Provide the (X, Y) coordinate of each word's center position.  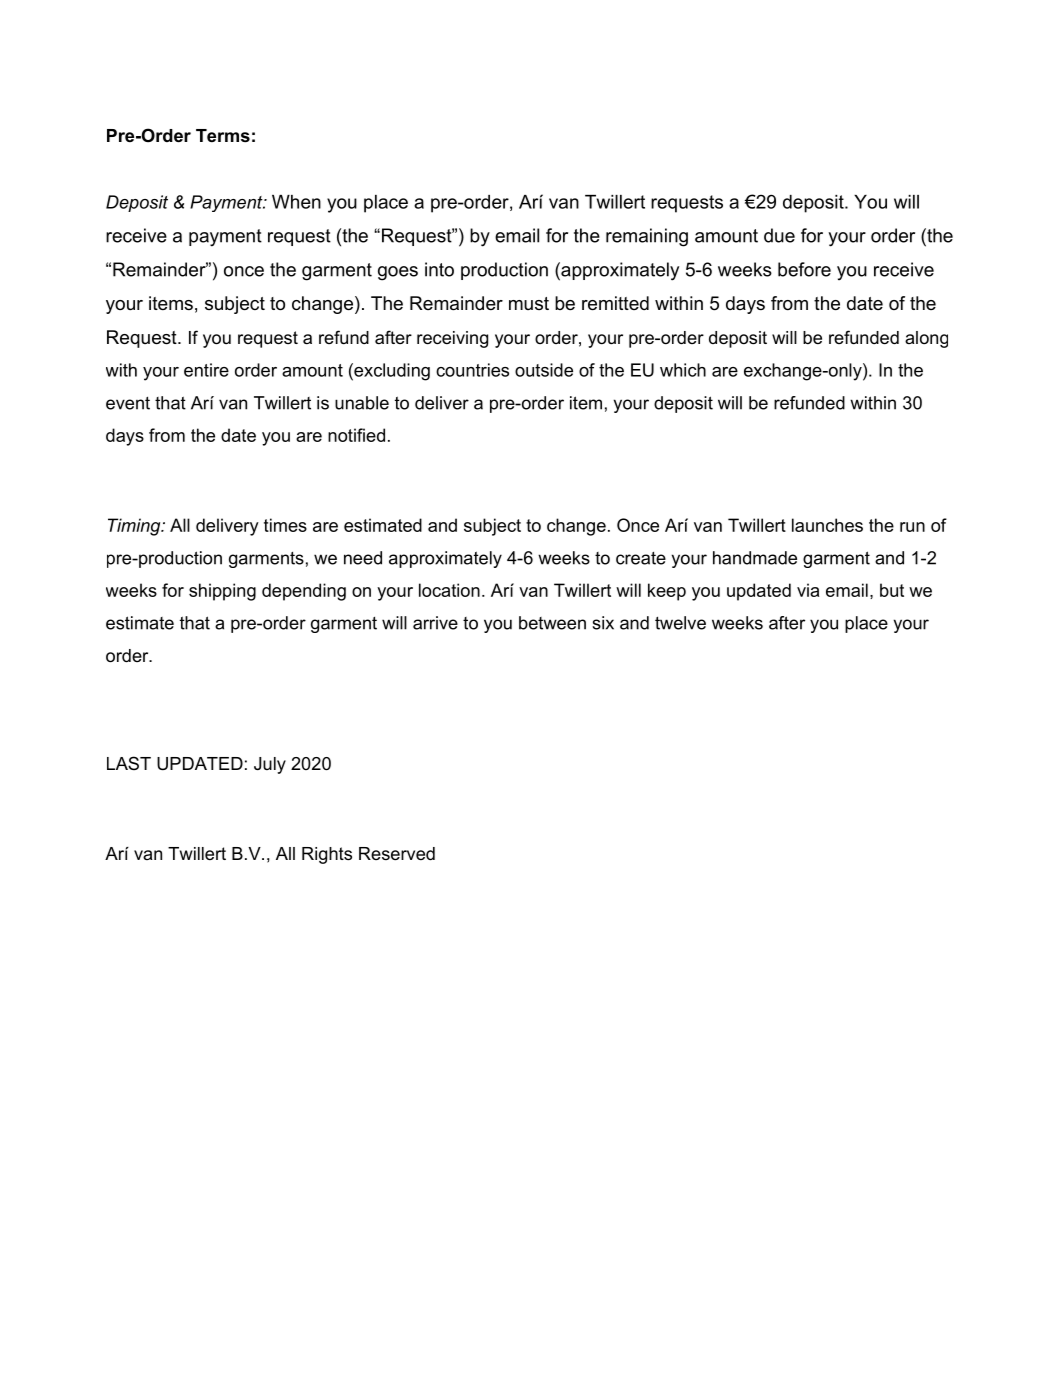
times (285, 525)
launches (827, 525)
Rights (327, 855)
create (641, 558)
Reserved (397, 853)
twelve (680, 623)
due (779, 235)
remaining (647, 237)
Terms (223, 136)
